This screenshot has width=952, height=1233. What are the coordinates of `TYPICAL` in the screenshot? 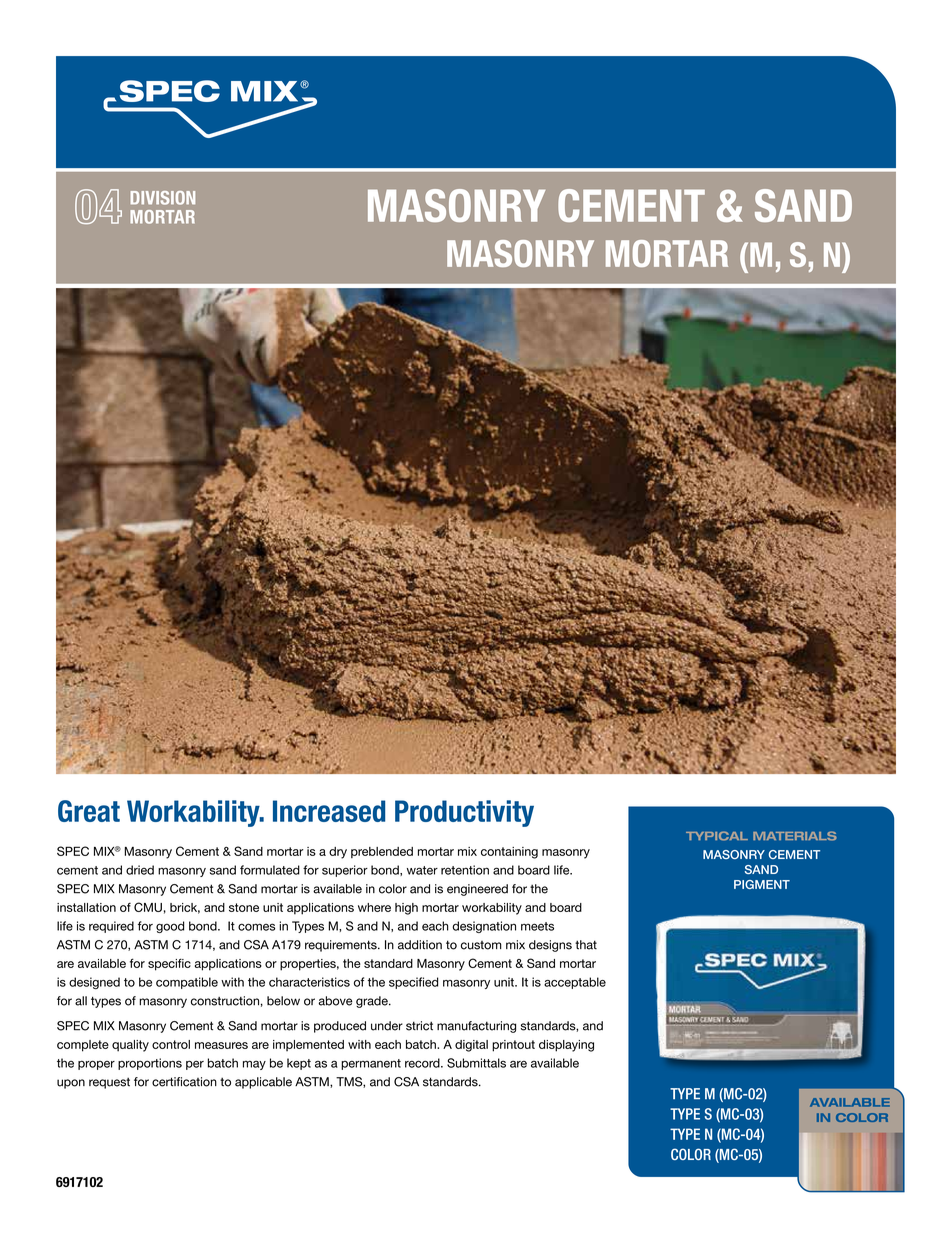 It's located at (717, 836).
